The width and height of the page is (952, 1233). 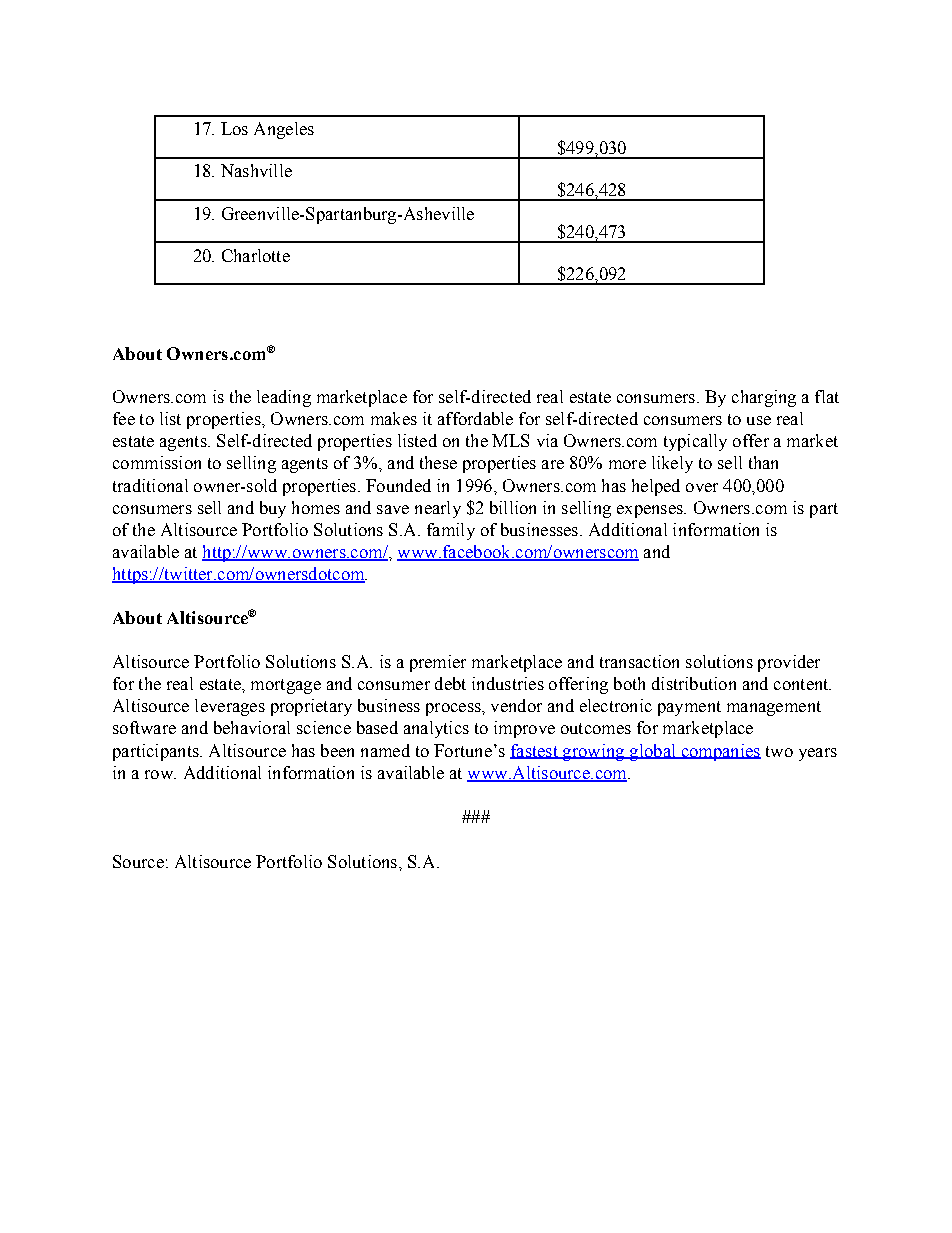 What do you see at coordinates (256, 170) in the page?
I see `Nashville` at bounding box center [256, 170].
